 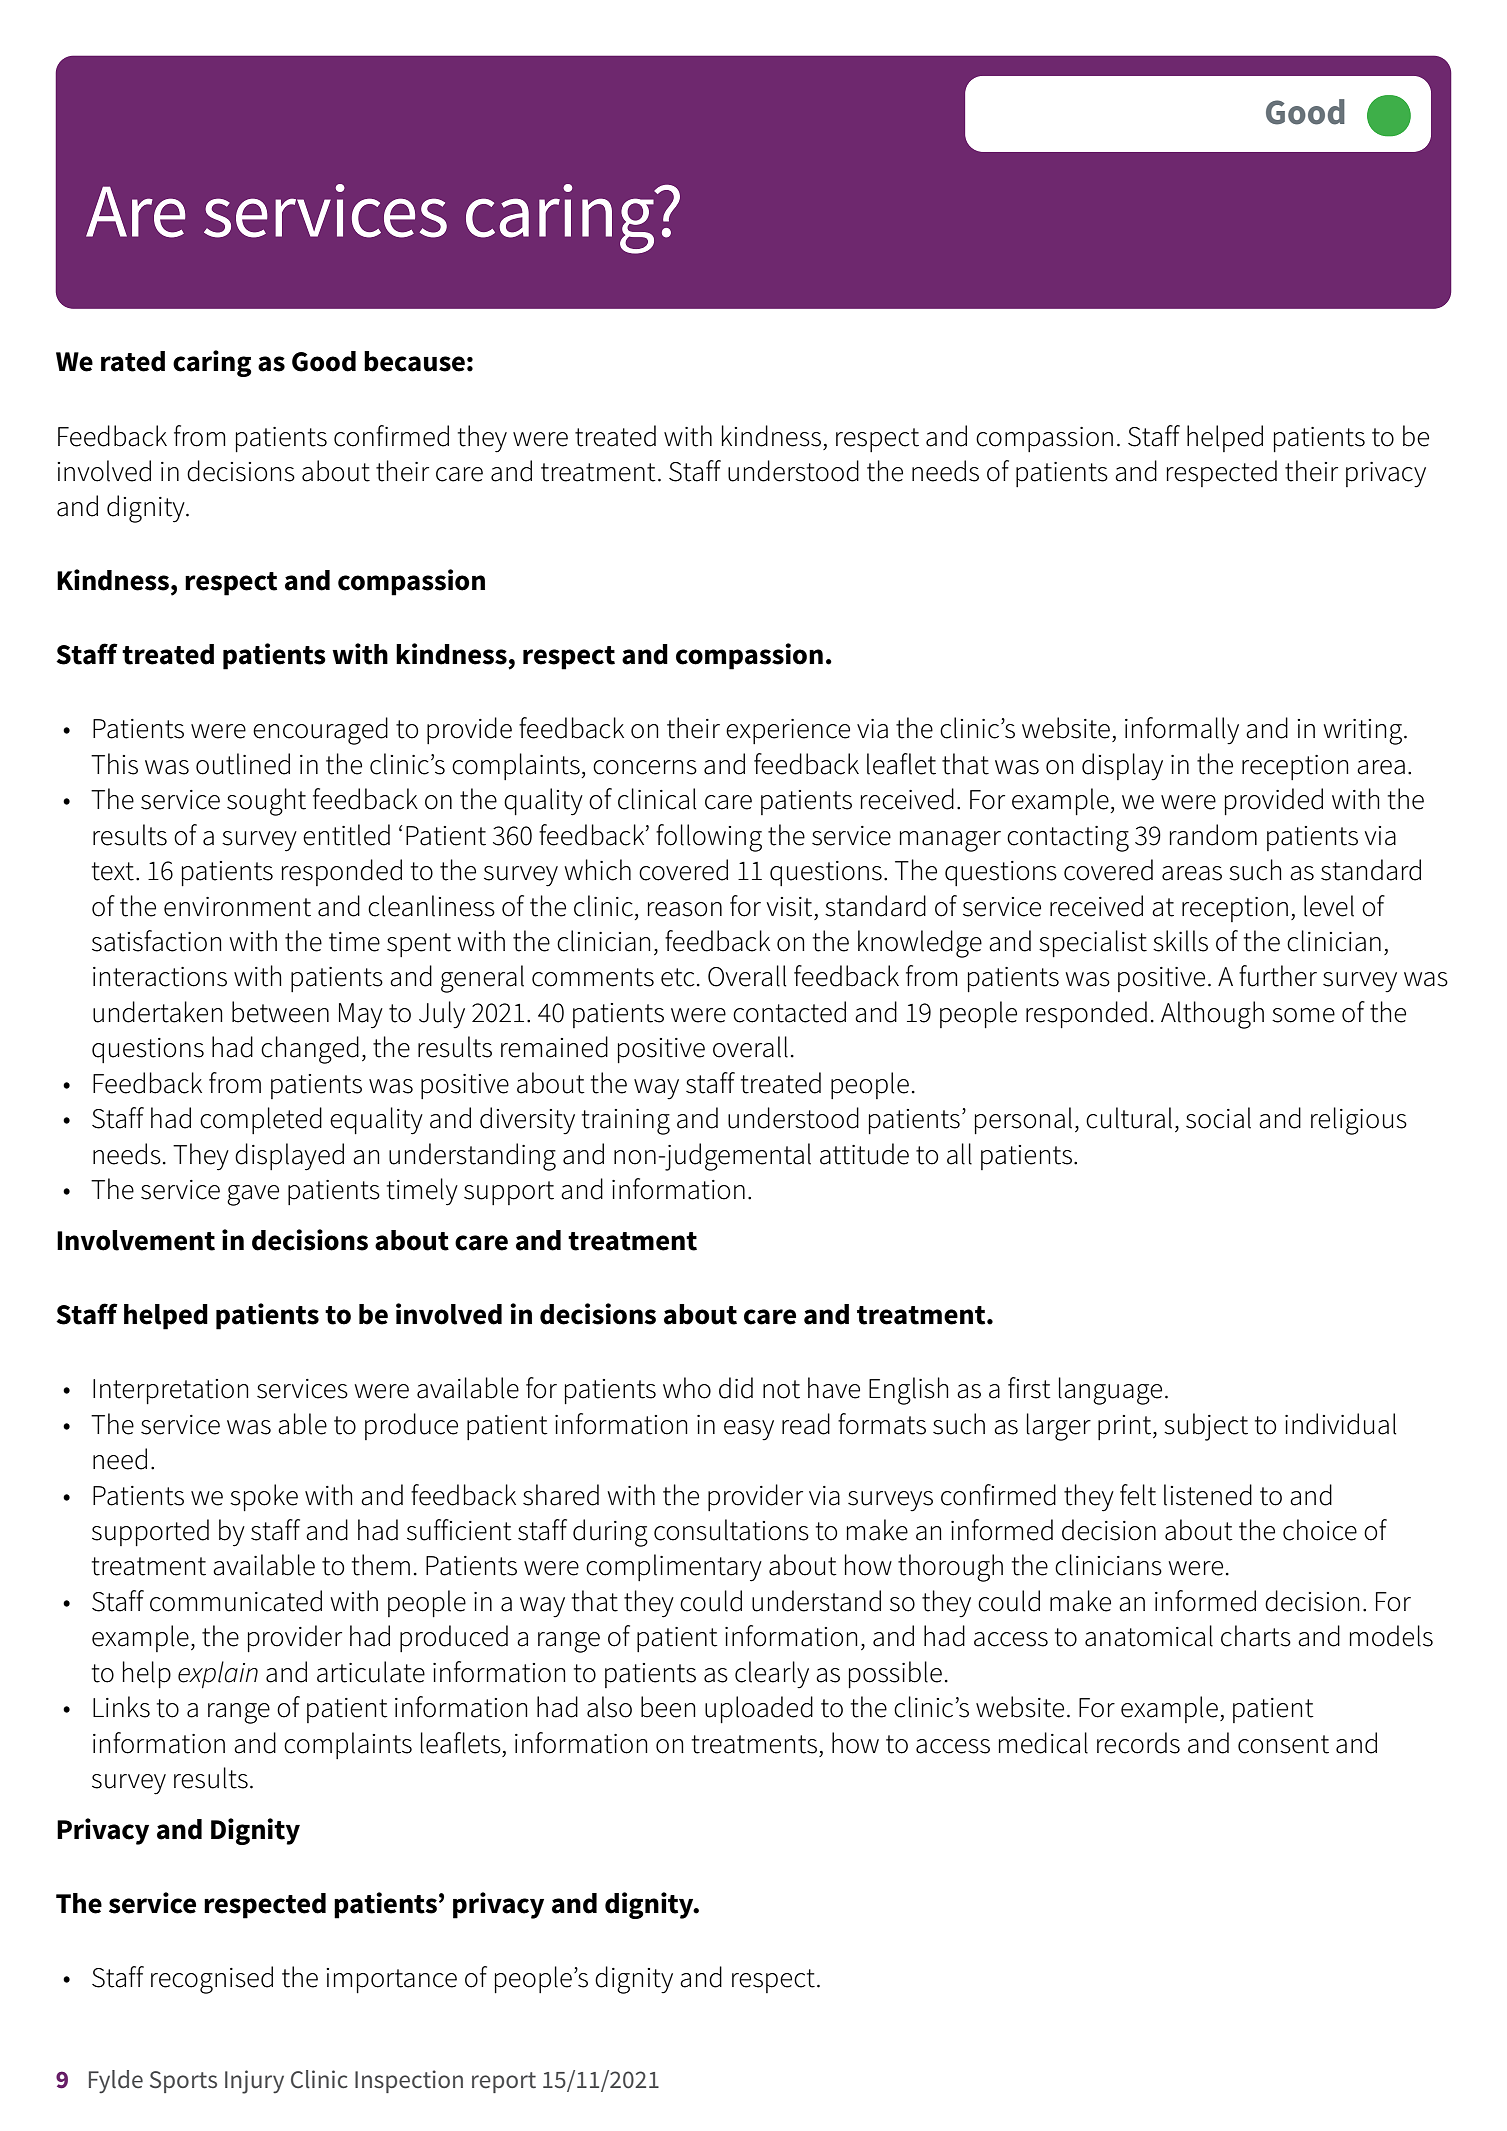 I want to click on social, so click(x=1218, y=1118).
